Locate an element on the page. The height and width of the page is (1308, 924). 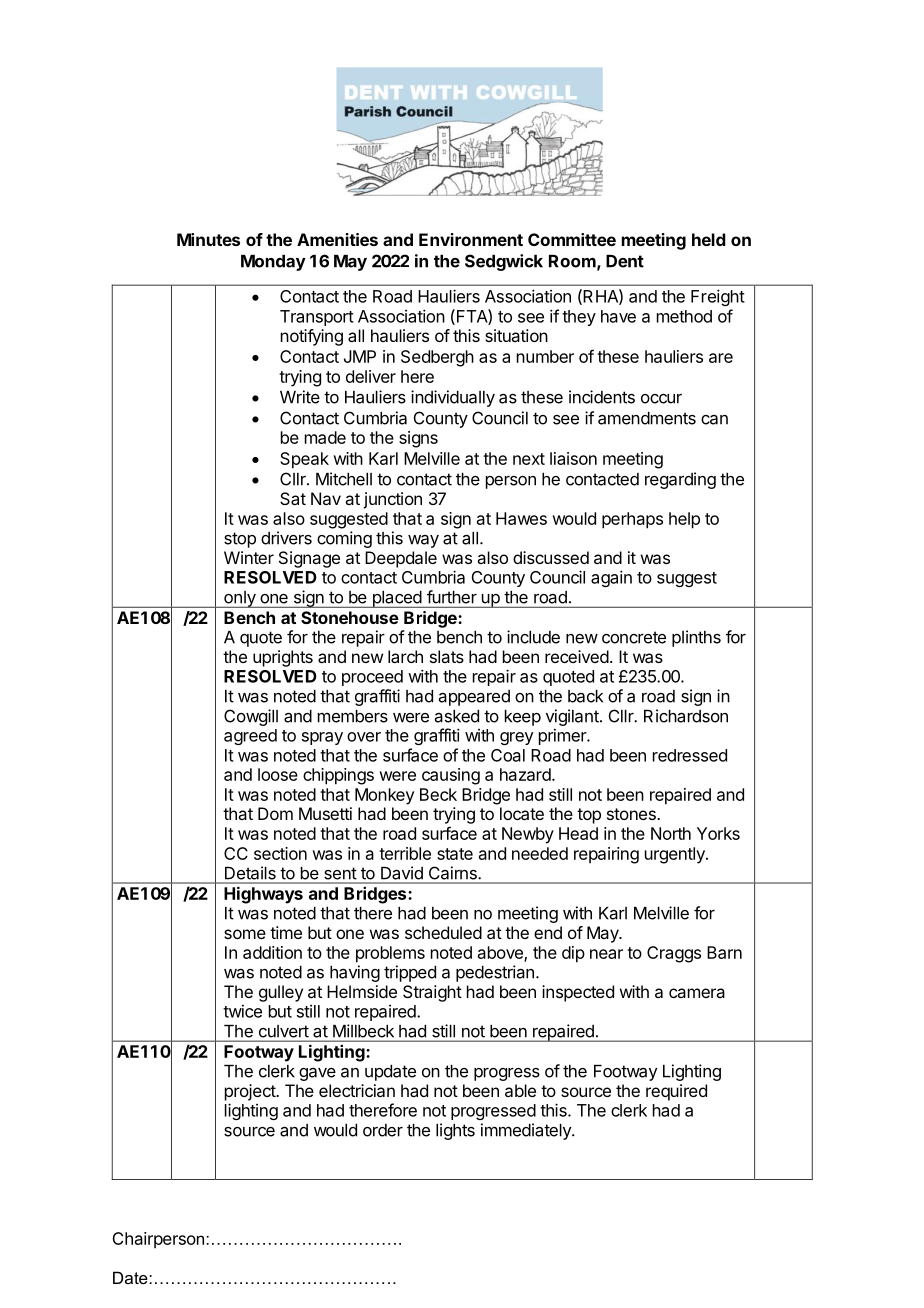
Dom is located at coordinates (275, 813).
